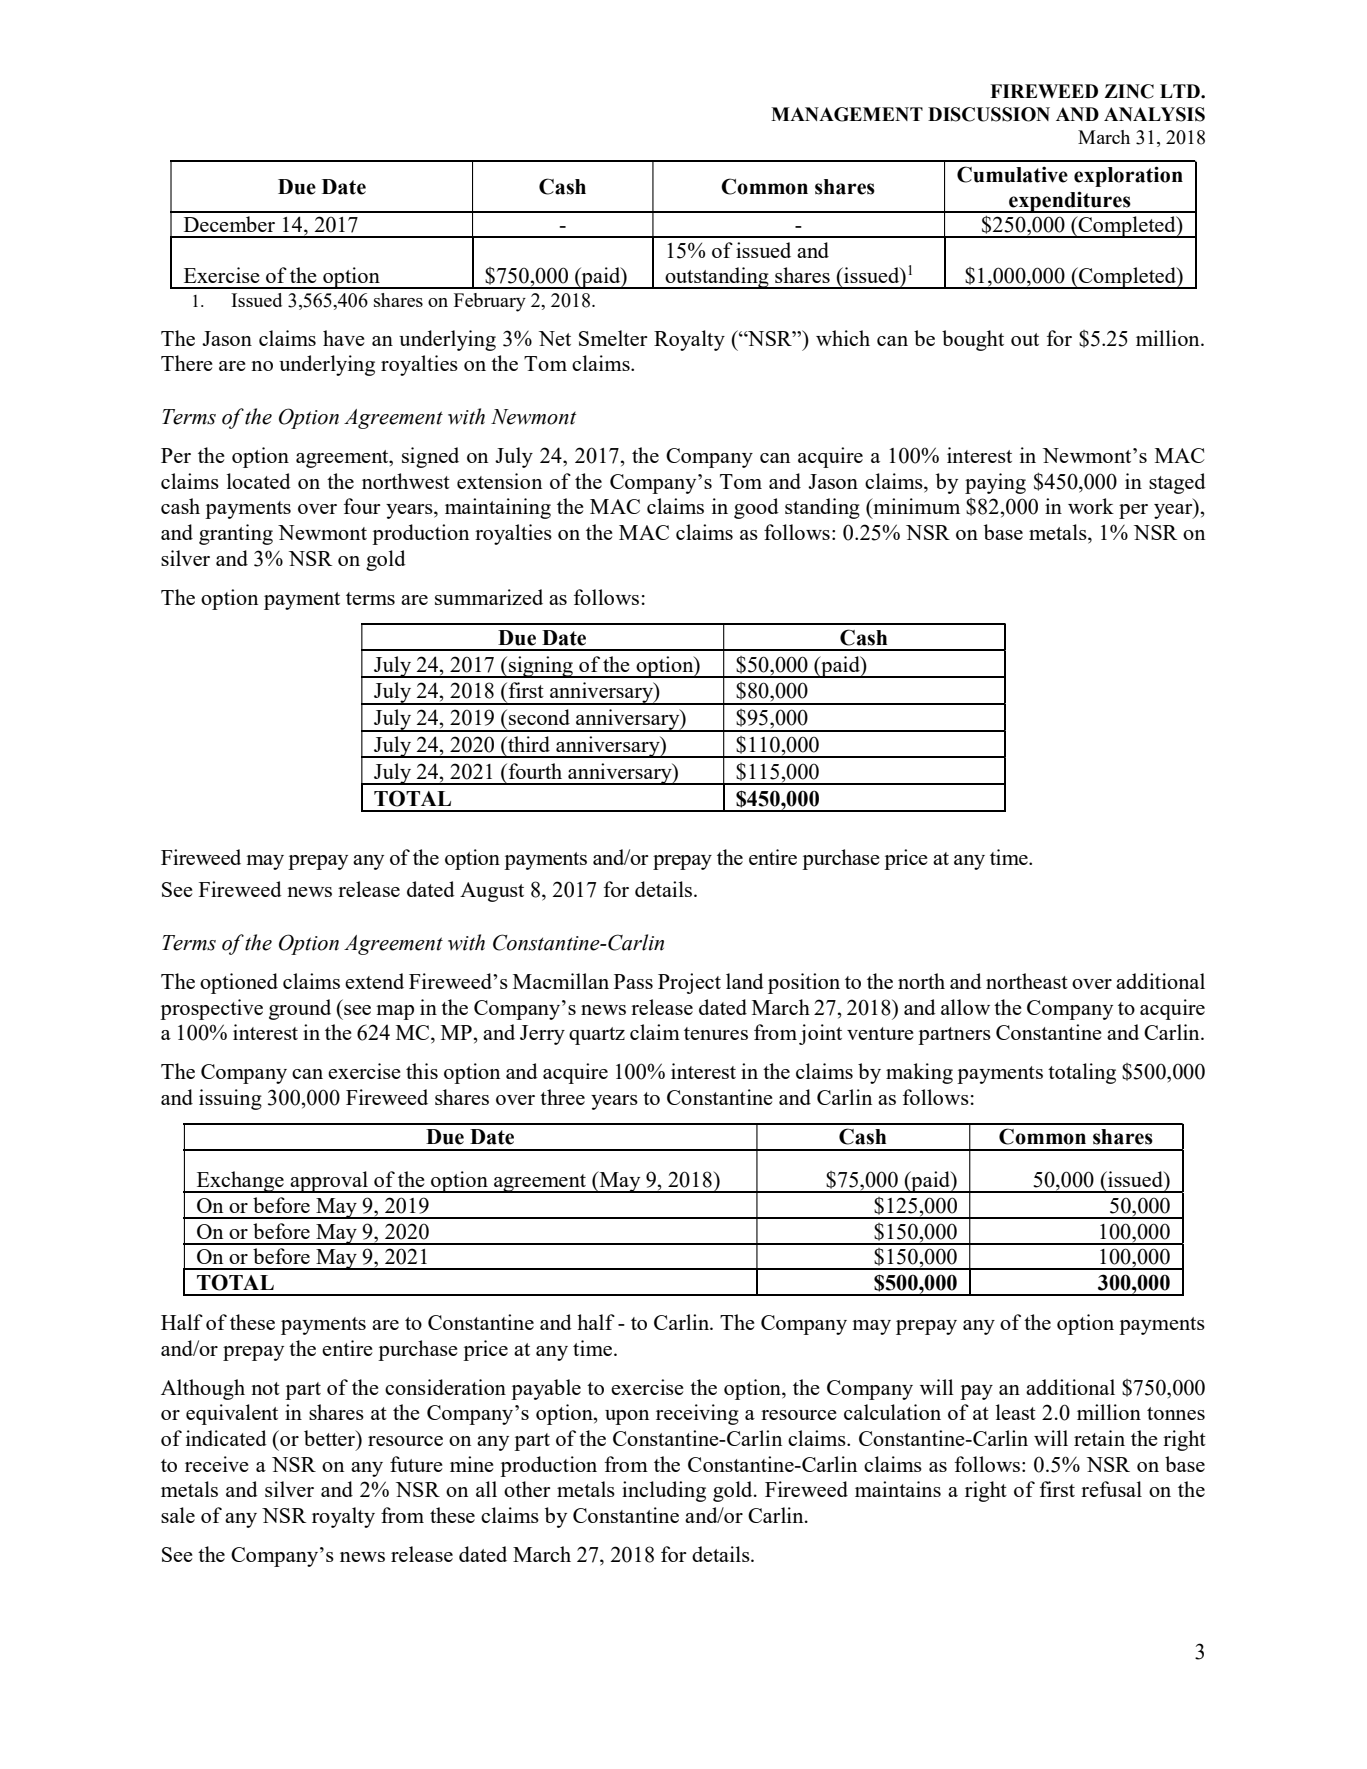 This screenshot has width=1367, height=1769. What do you see at coordinates (236, 534) in the screenshot?
I see `granting` at bounding box center [236, 534].
